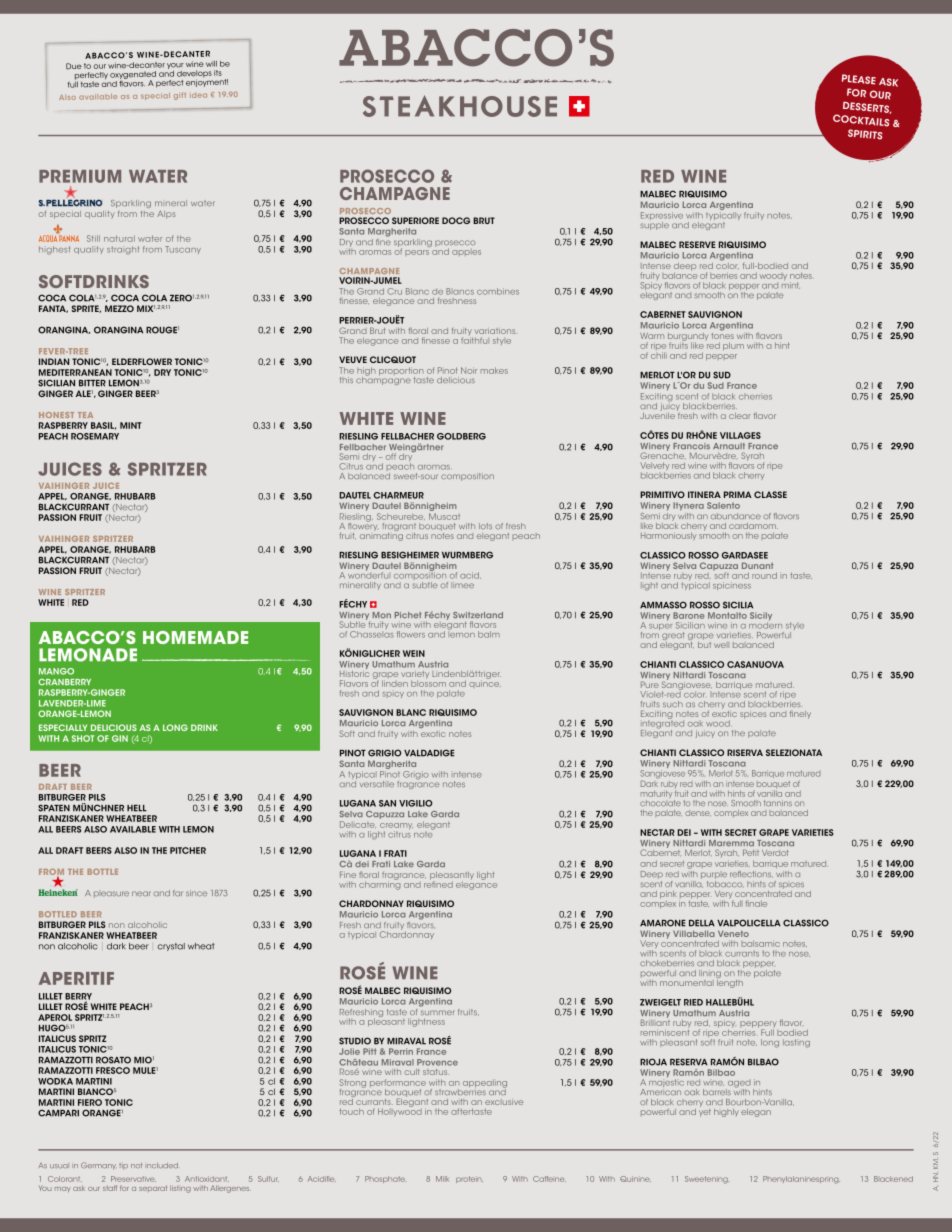  What do you see at coordinates (417, 253) in the image?
I see `pears` at bounding box center [417, 253].
